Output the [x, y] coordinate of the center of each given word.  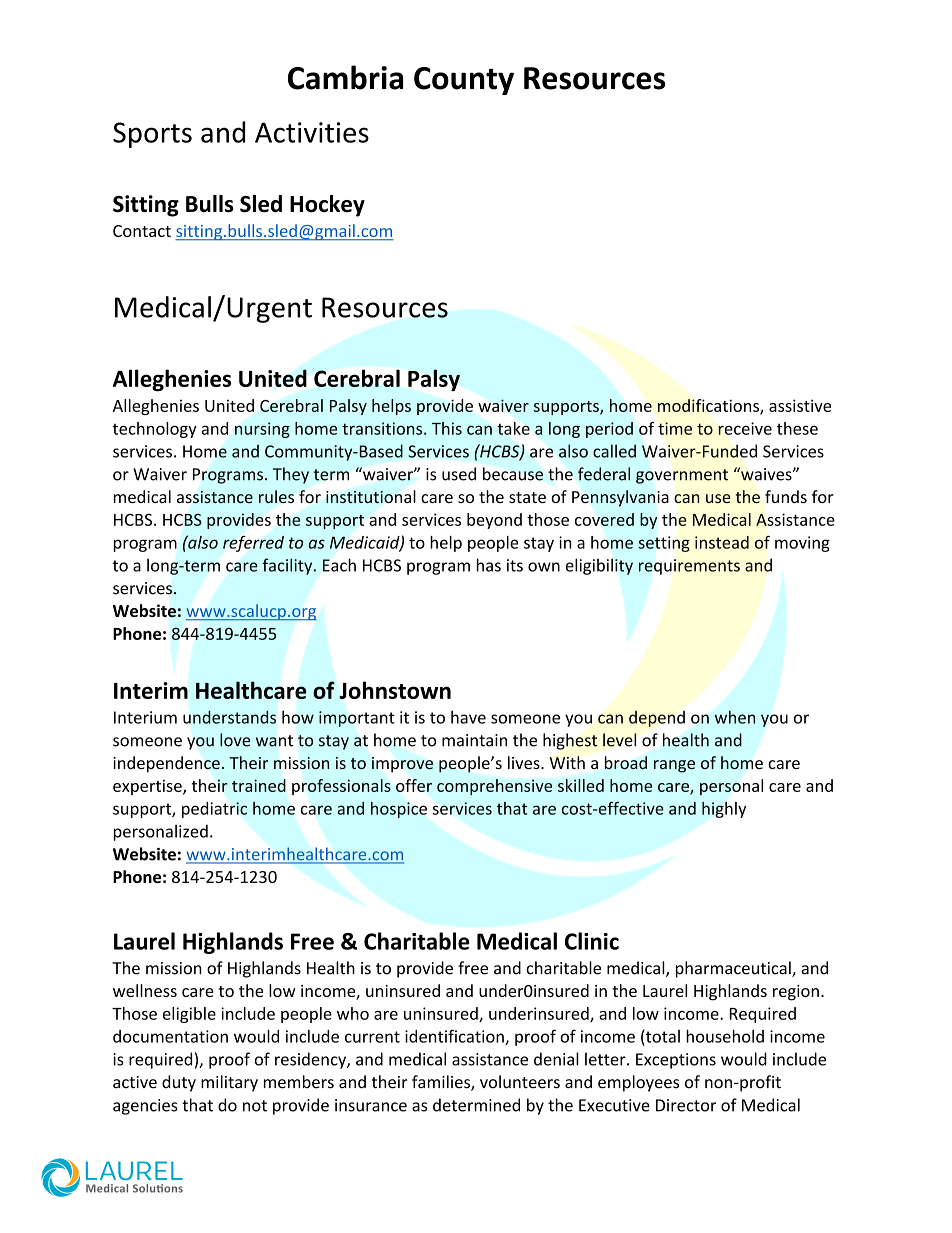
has [489, 565]
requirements [689, 567]
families [442, 1083]
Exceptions [676, 1061]
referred [253, 544]
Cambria [345, 77]
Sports [152, 135]
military [229, 1083]
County [464, 81]
